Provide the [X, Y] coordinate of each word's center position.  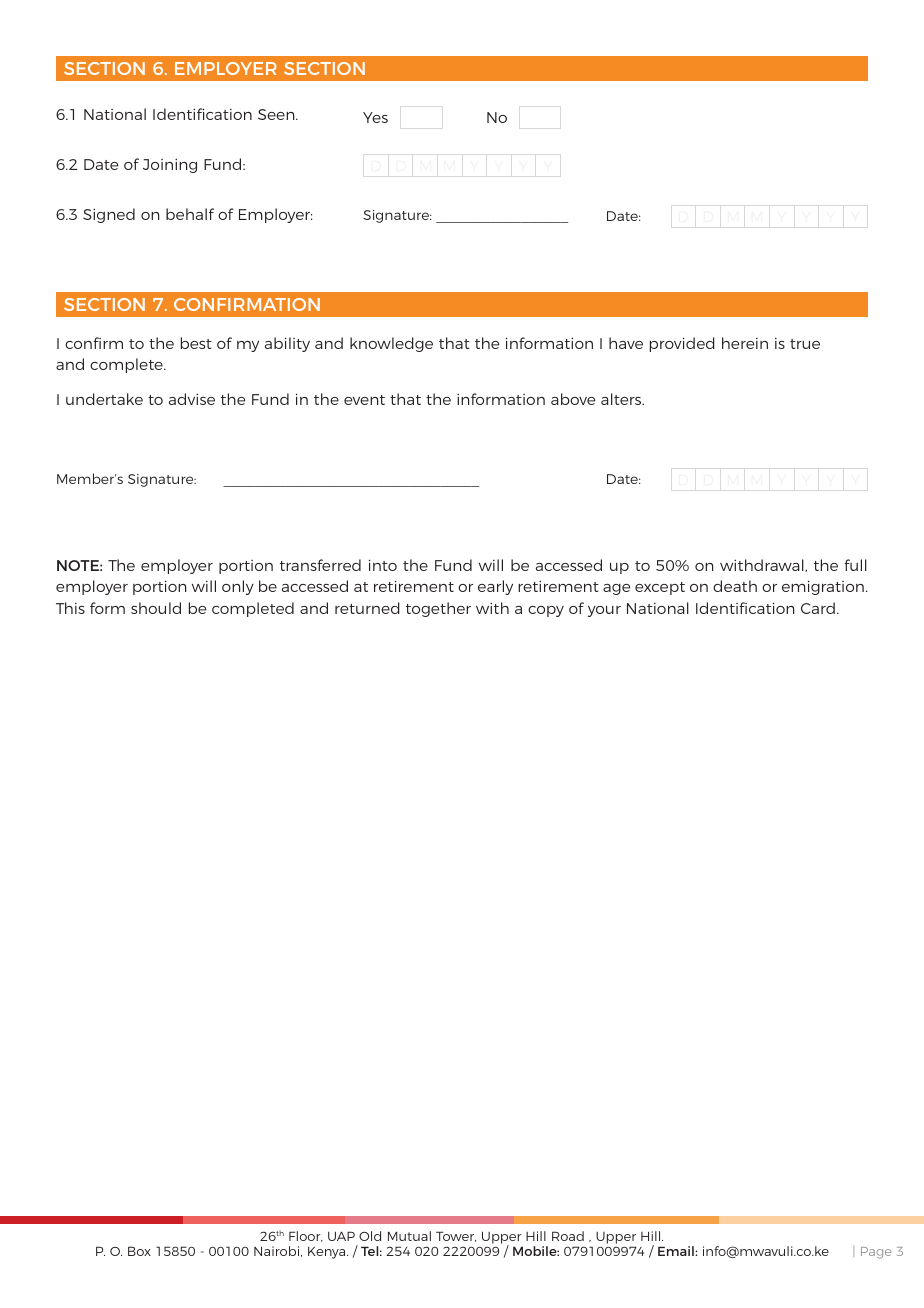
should [156, 608]
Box [139, 1251]
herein [745, 343]
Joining [170, 166]
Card [818, 608]
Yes [375, 117]
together [438, 609]
